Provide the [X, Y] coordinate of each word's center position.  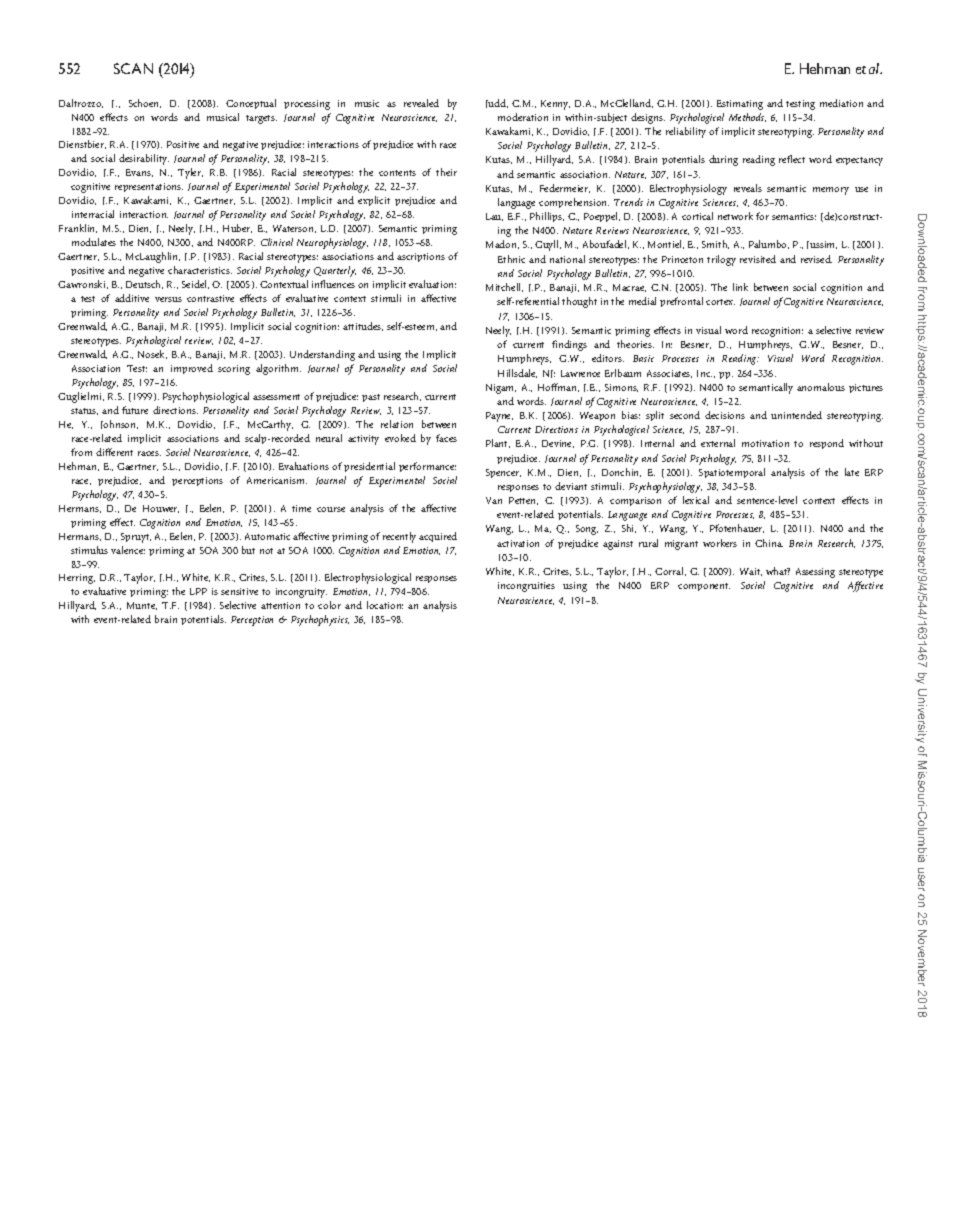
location [385, 605]
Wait [751, 572]
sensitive [239, 591]
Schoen [145, 103]
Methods [747, 117]
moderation [523, 117]
